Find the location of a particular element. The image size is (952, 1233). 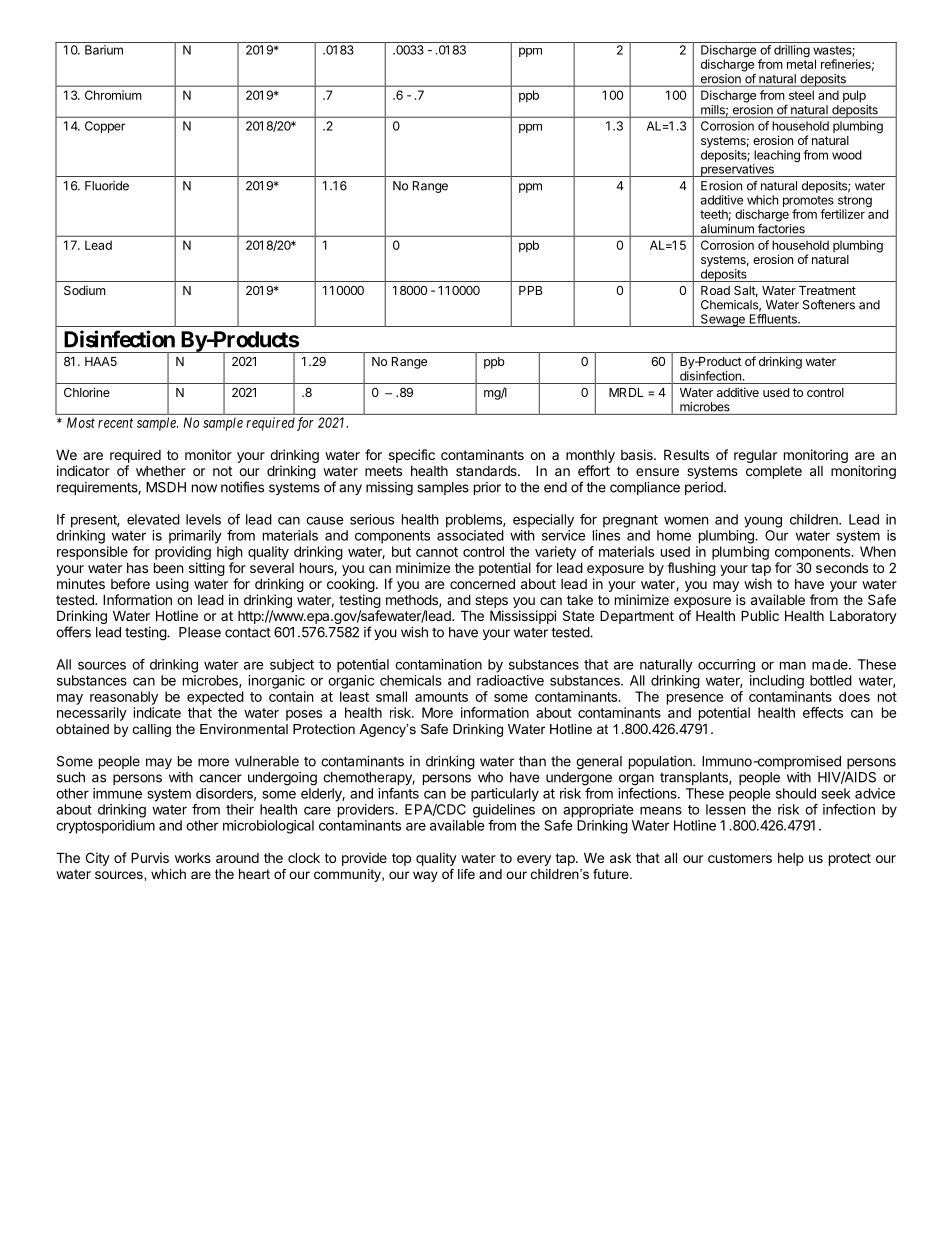

specific is located at coordinates (412, 456).
